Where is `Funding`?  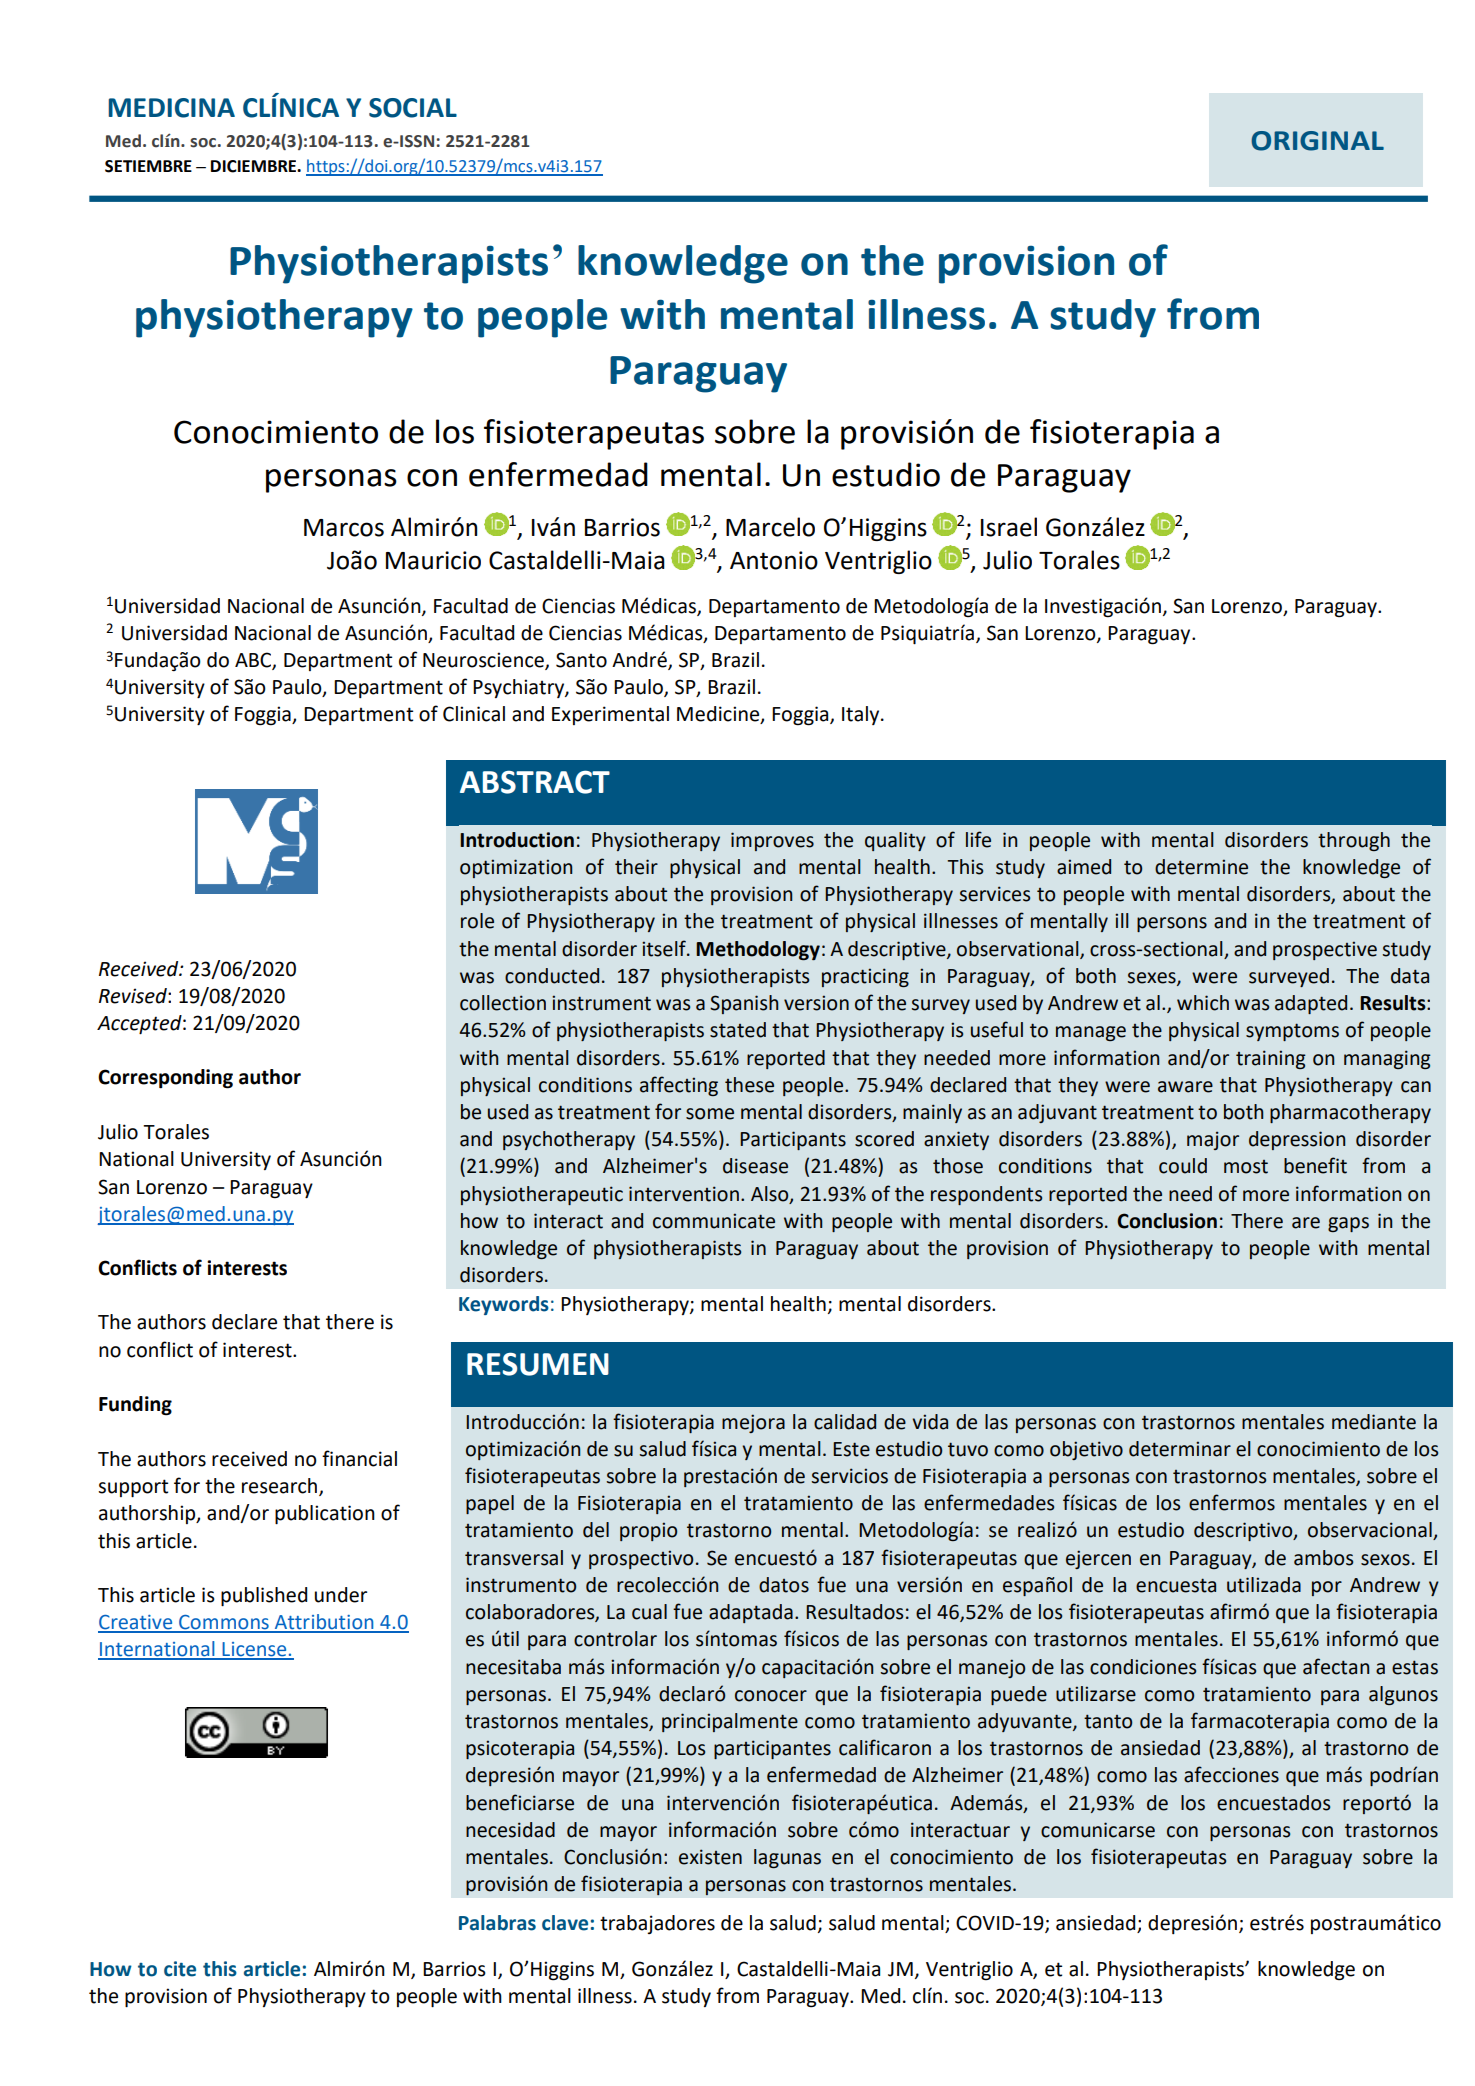 Funding is located at coordinates (135, 1406).
